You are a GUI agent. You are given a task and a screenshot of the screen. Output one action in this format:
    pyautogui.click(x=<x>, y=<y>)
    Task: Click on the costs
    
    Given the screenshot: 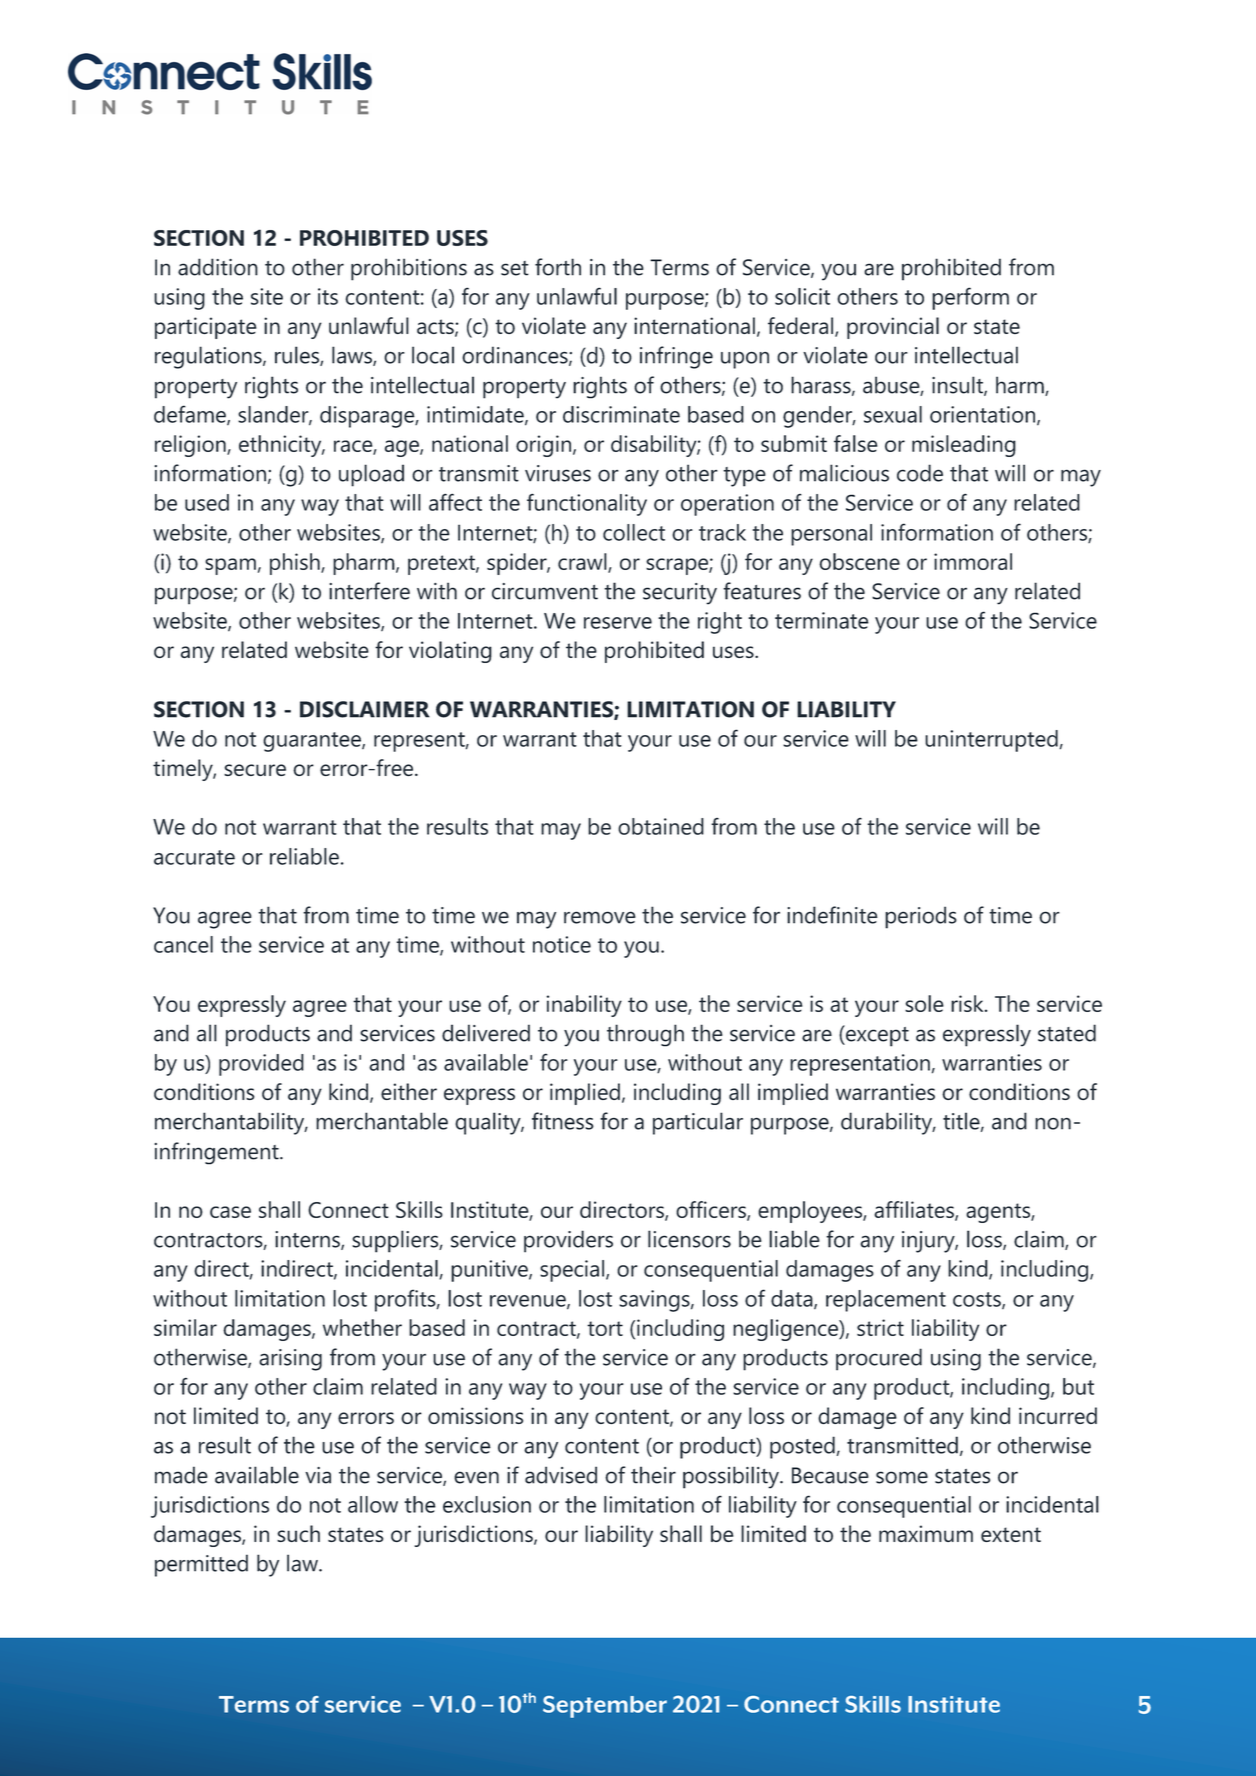 What is the action you would take?
    pyautogui.click(x=978, y=1300)
